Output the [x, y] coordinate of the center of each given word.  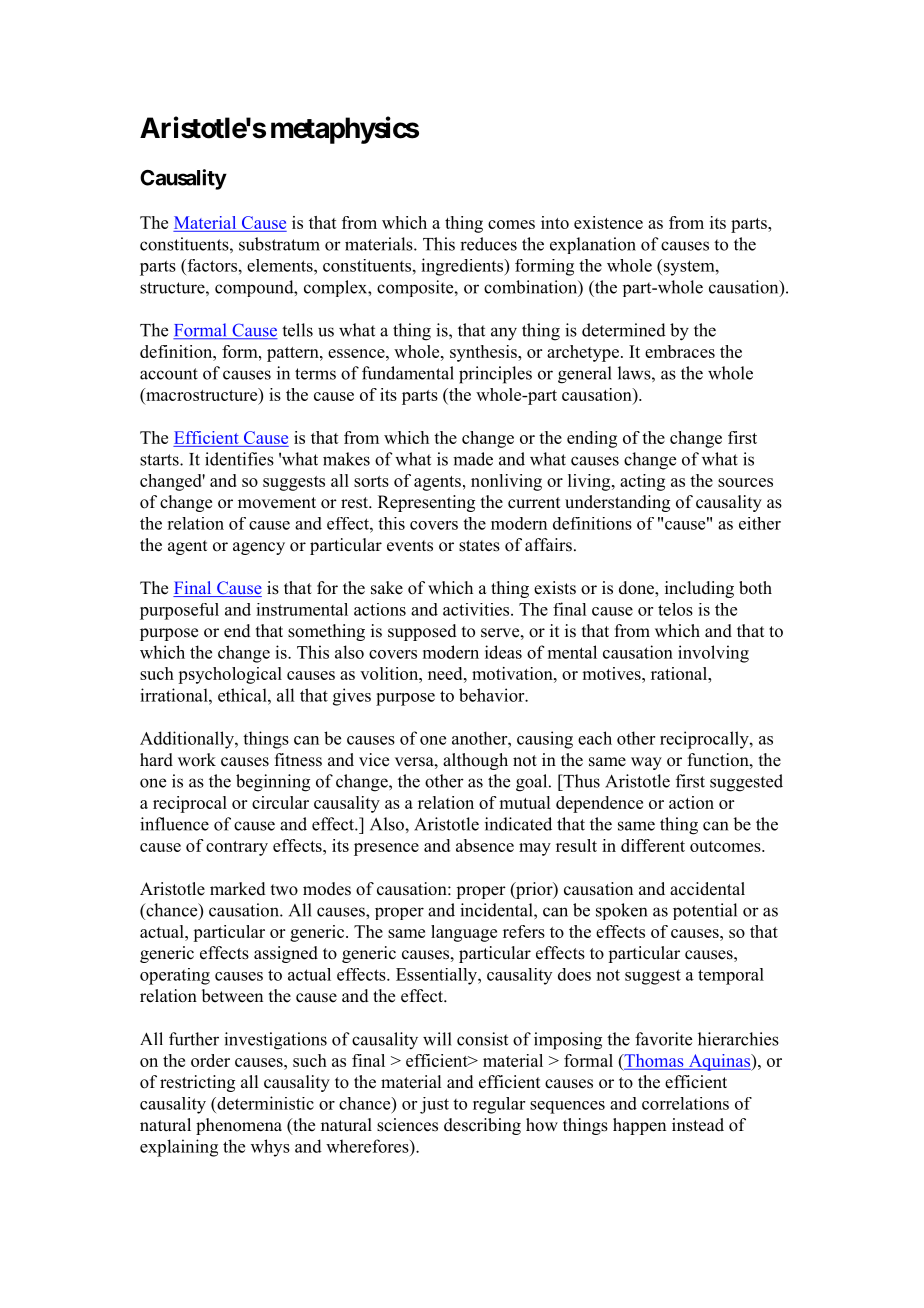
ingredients [463, 267]
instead [698, 1125]
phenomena [239, 1126]
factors [211, 265]
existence [608, 222]
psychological [230, 675]
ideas [503, 652]
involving [713, 654]
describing [482, 1126]
